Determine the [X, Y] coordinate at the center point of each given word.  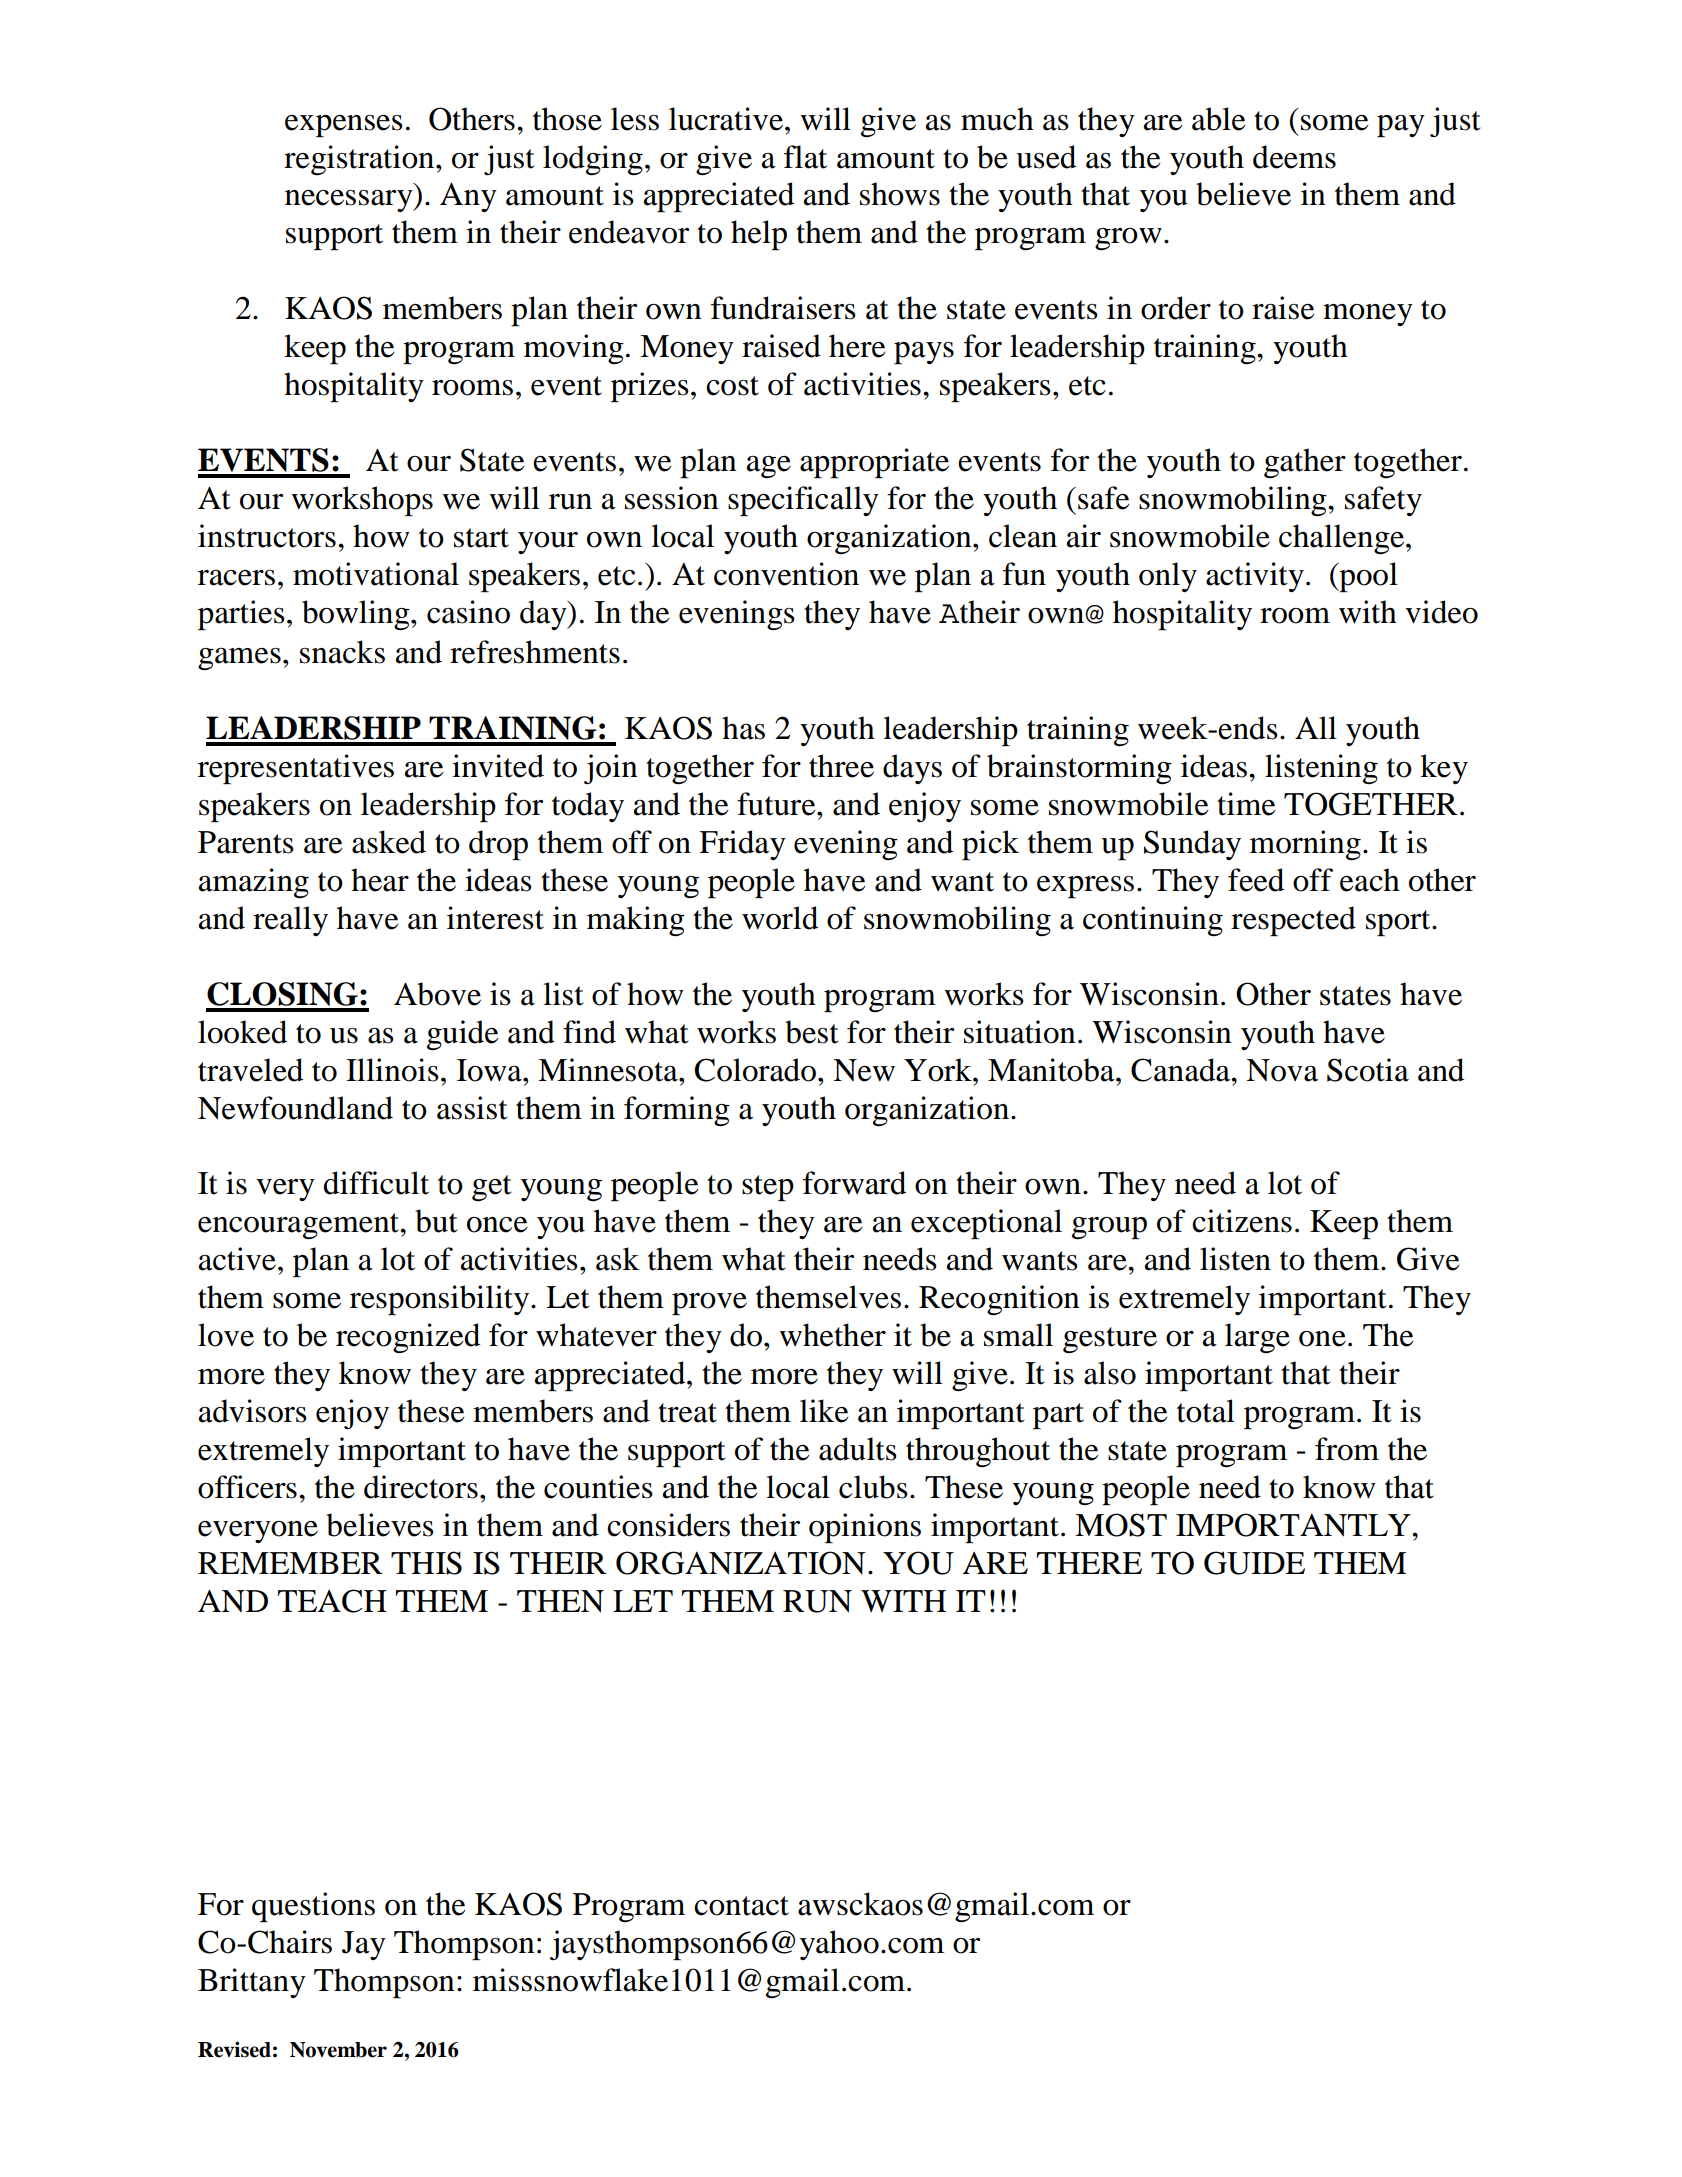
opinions [865, 1528]
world [780, 918]
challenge [1343, 539]
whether [832, 1335]
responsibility [441, 1300]
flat [805, 157]
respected [1293, 921]
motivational [376, 574]
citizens [1242, 1221]
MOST [1121, 1525]
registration [360, 160]
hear [380, 880]
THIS [426, 1563]
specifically [803, 501]
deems [1294, 157]
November [338, 2050]
